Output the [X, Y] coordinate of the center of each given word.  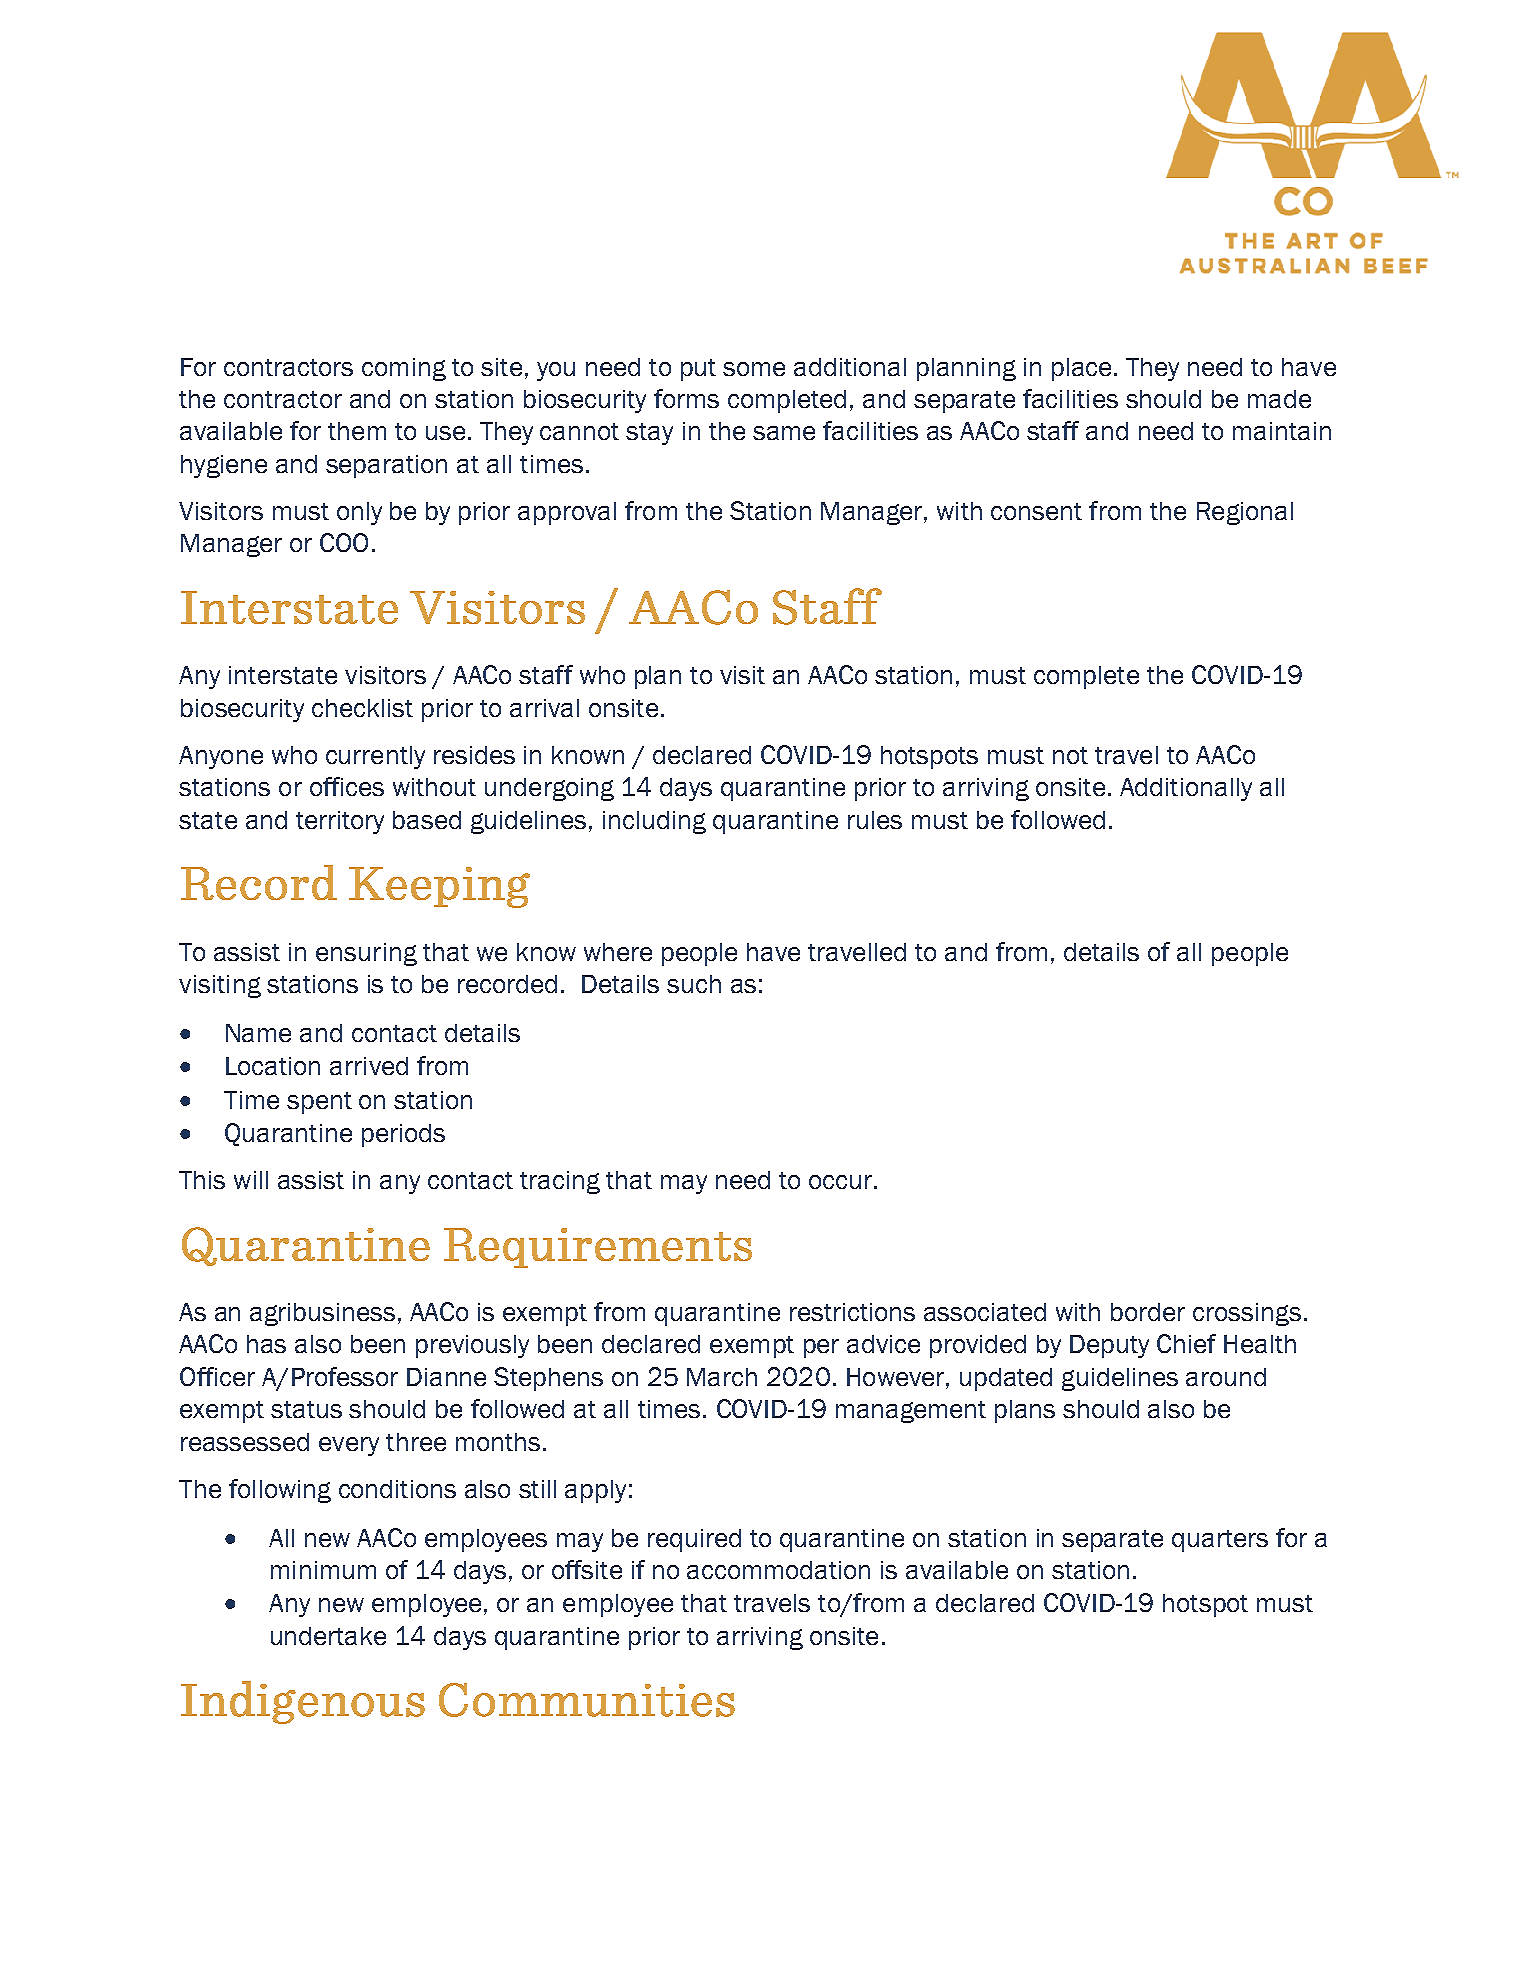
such [694, 984]
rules [875, 820]
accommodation [778, 1570]
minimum [323, 1570]
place [1081, 369]
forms [686, 398]
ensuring [366, 954]
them [357, 431]
